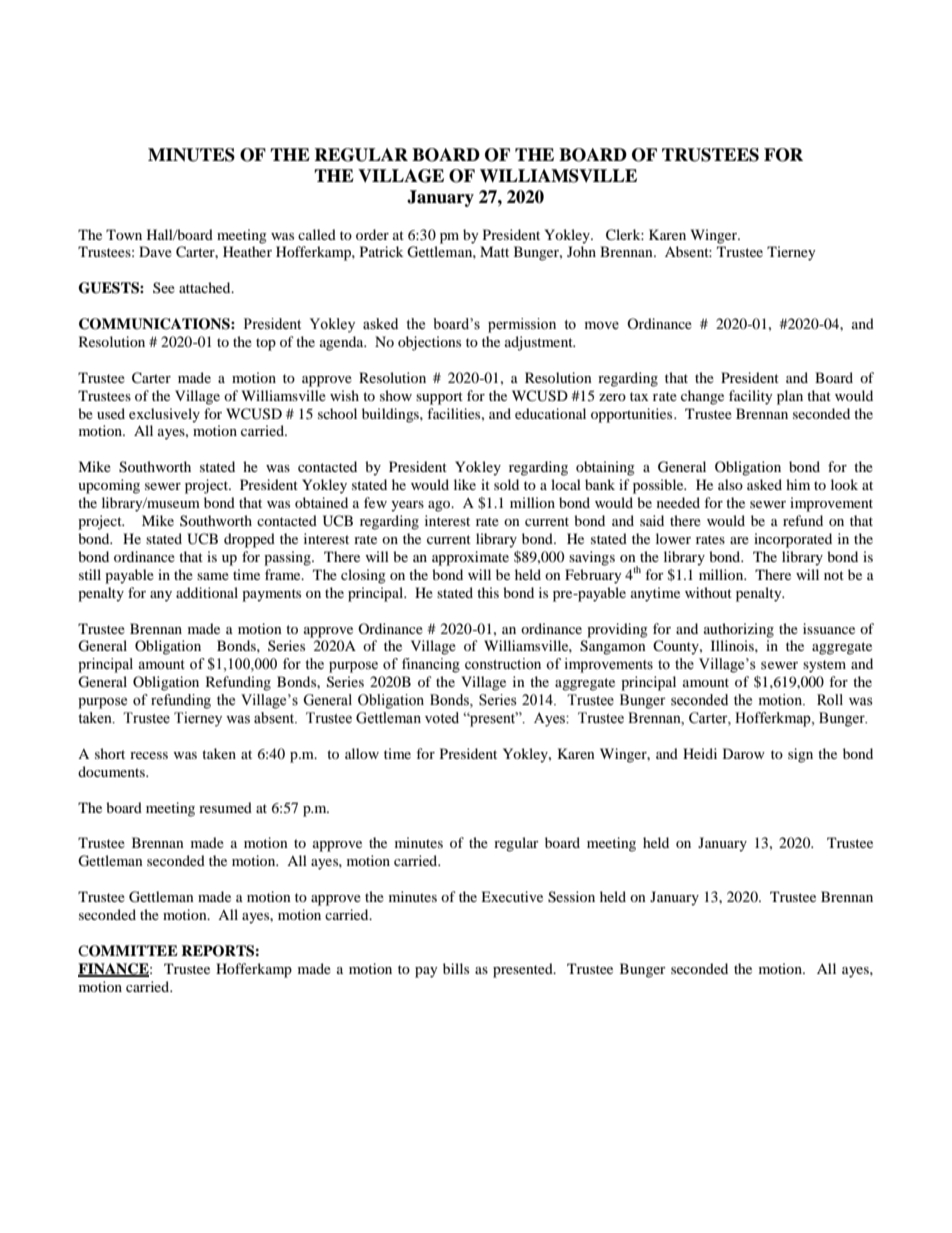 The width and height of the screenshot is (952, 1233). What do you see at coordinates (207, 592) in the screenshot?
I see `additional` at bounding box center [207, 592].
